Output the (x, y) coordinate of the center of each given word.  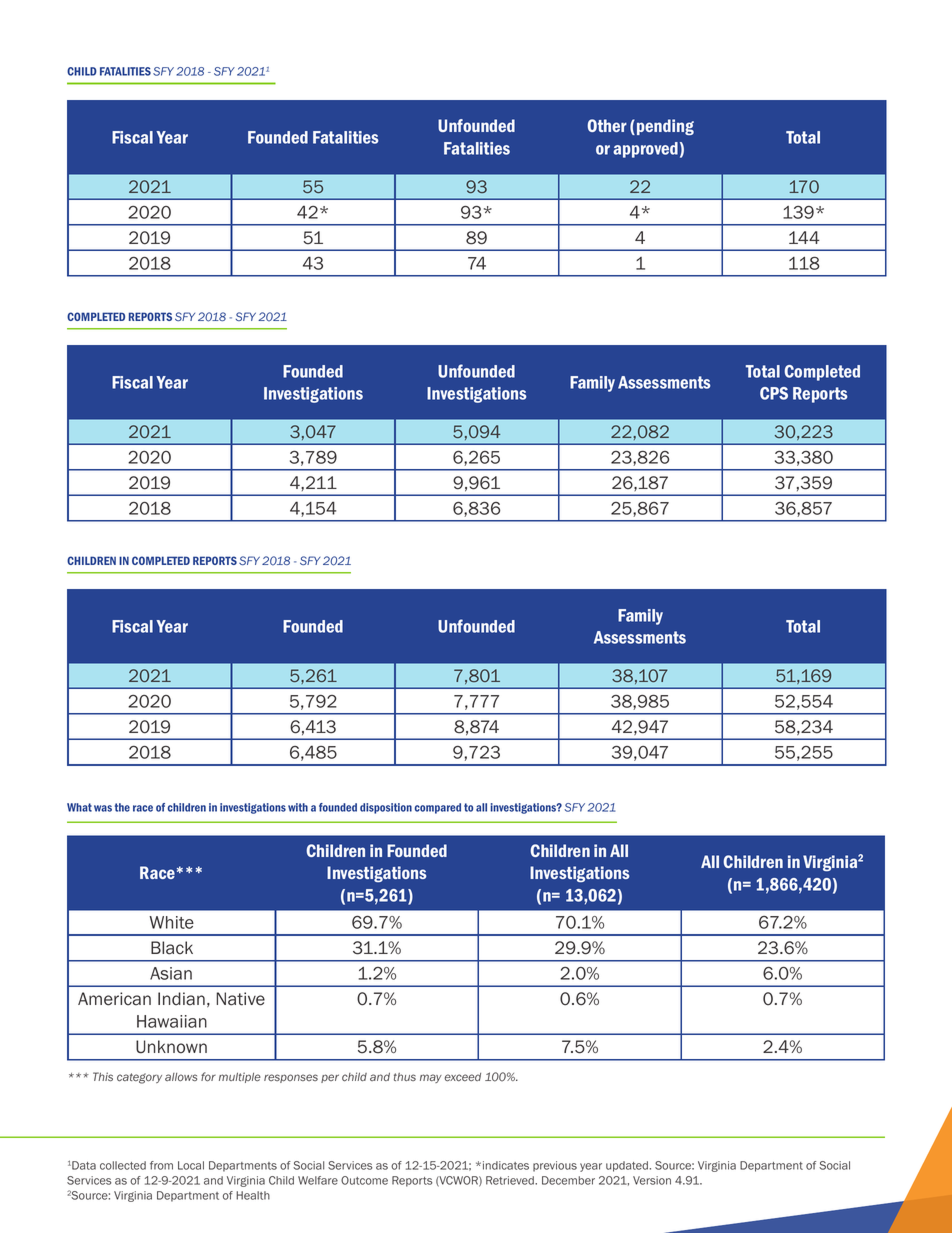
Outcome (364, 1180)
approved (645, 150)
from (161, 1165)
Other (607, 125)
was (103, 808)
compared (438, 808)
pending (665, 127)
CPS (774, 393)
